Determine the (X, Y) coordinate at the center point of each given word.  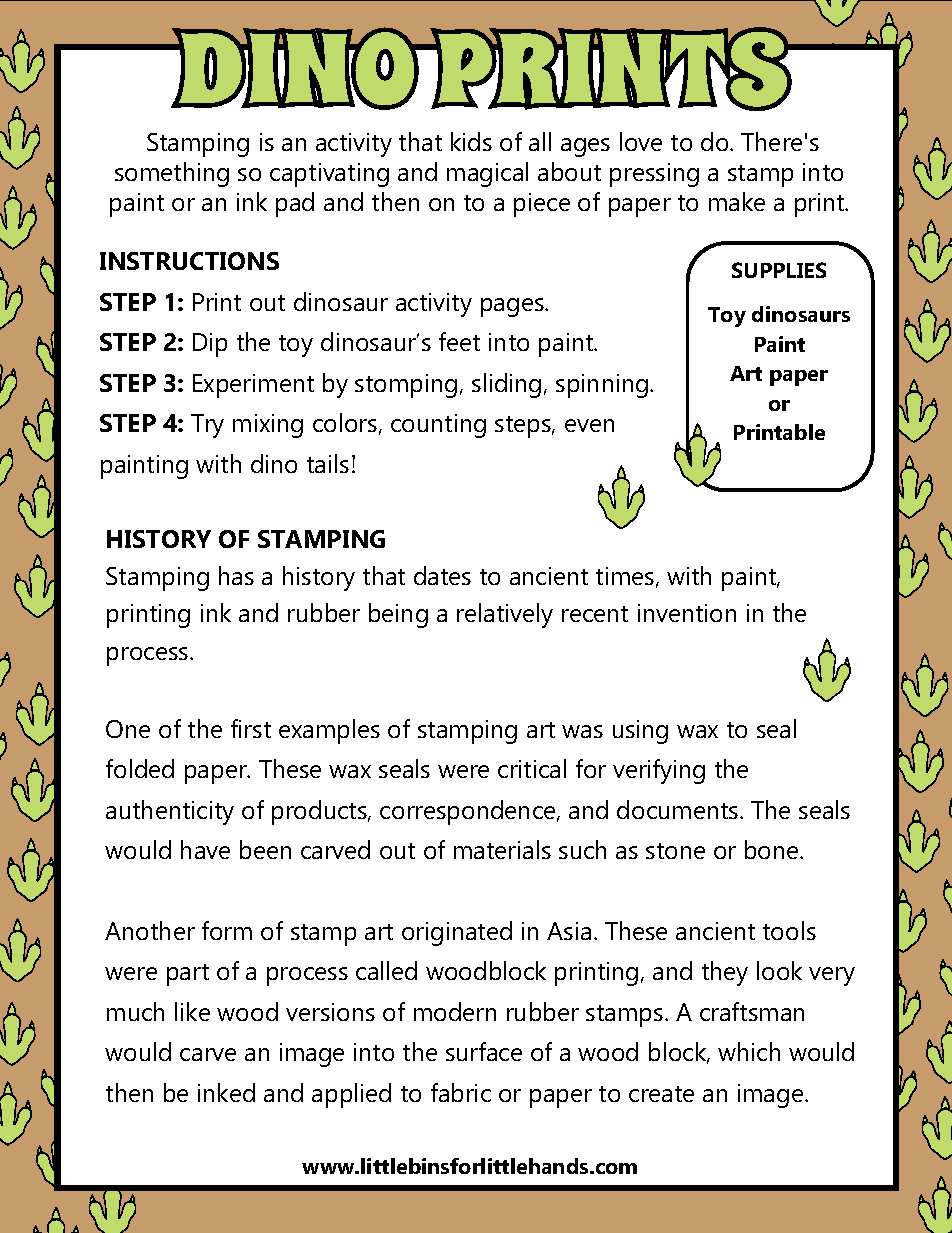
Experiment (253, 386)
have (205, 849)
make (737, 201)
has (236, 575)
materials (502, 849)
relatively (505, 615)
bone (773, 849)
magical (487, 174)
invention (687, 613)
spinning (602, 386)
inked (226, 1092)
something (172, 174)
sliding (506, 385)
